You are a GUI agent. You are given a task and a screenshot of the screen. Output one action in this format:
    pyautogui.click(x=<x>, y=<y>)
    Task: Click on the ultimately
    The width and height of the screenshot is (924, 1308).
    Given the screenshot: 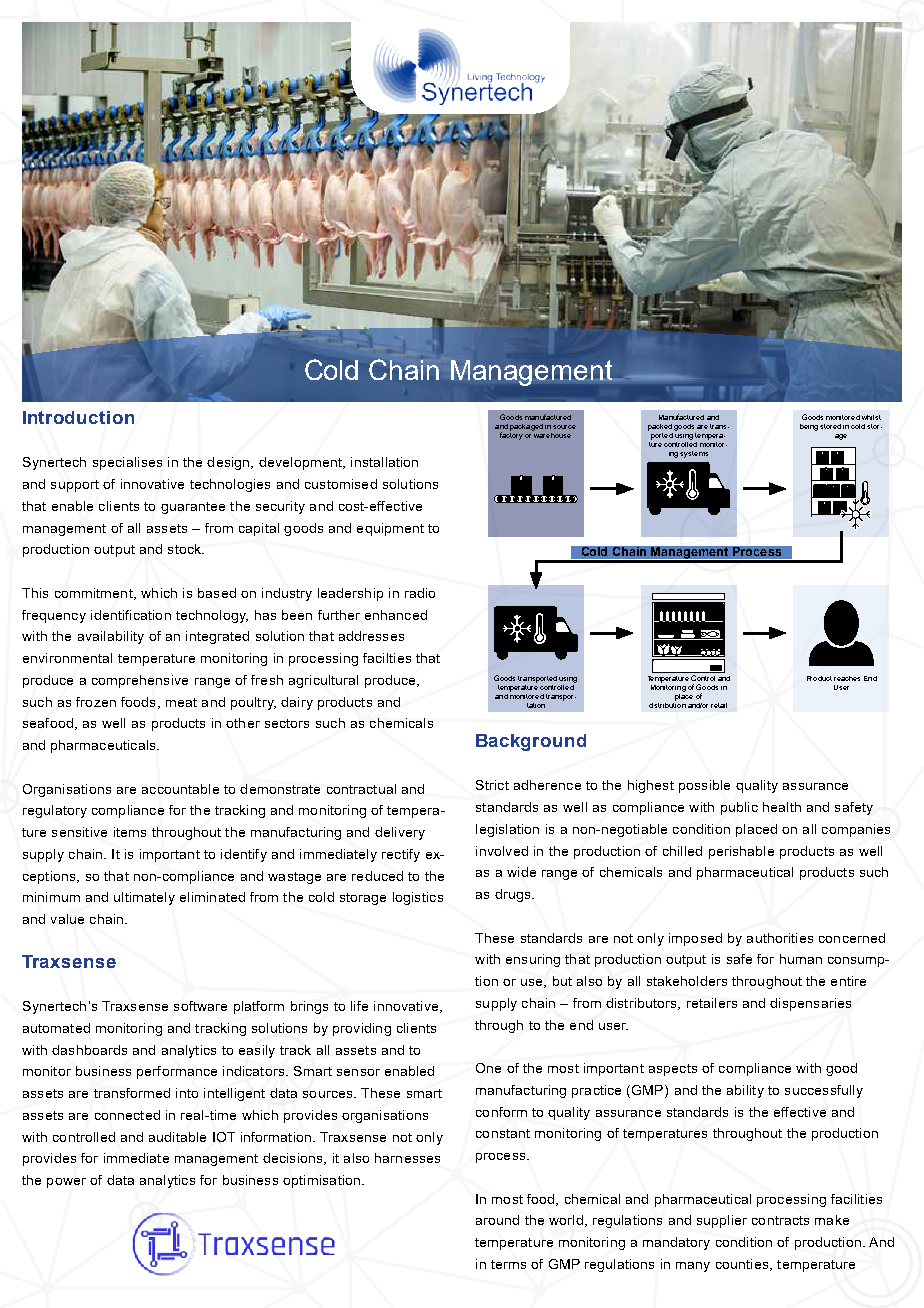 What is the action you would take?
    pyautogui.click(x=144, y=898)
